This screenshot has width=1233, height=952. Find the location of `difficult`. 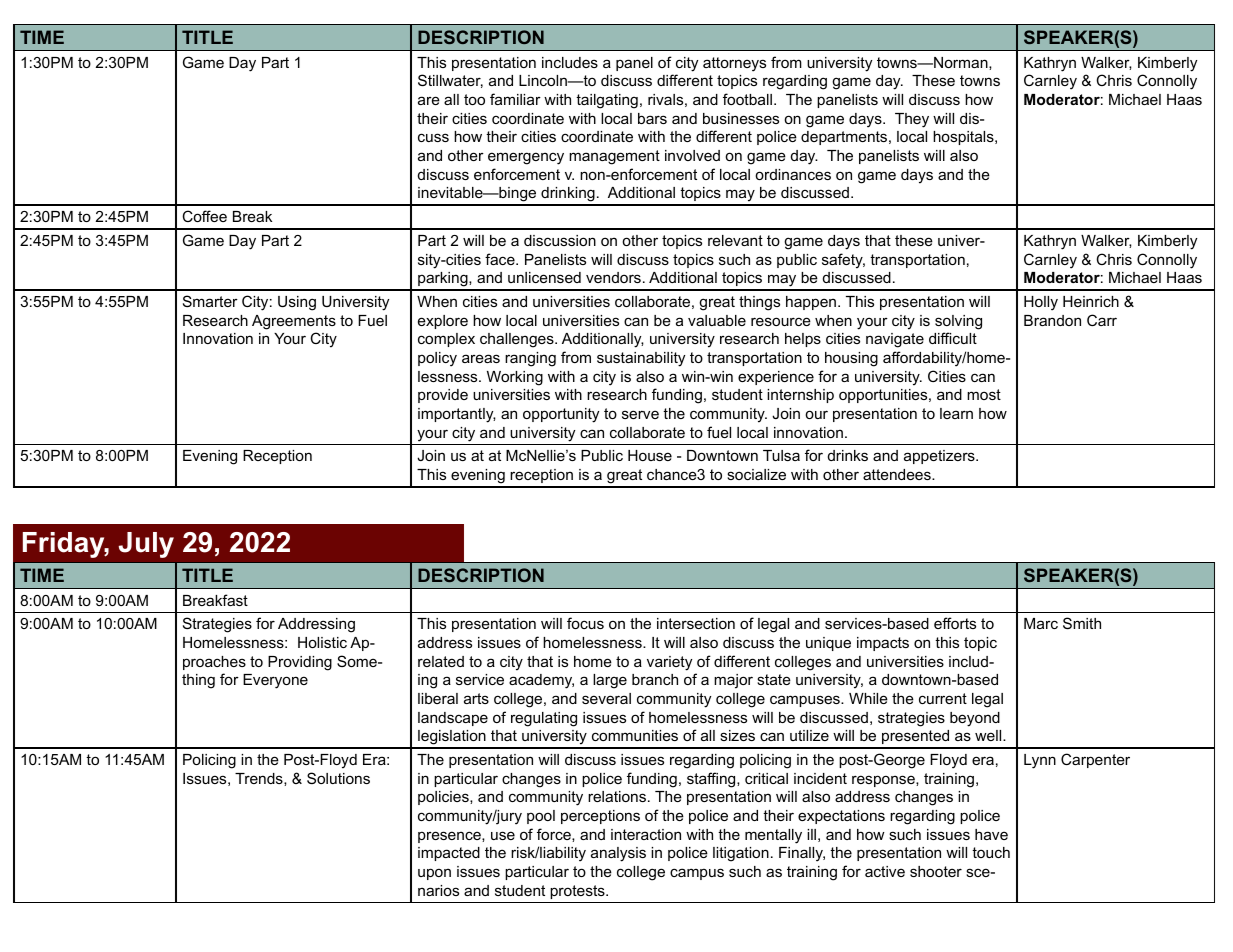

difficult is located at coordinates (953, 338).
